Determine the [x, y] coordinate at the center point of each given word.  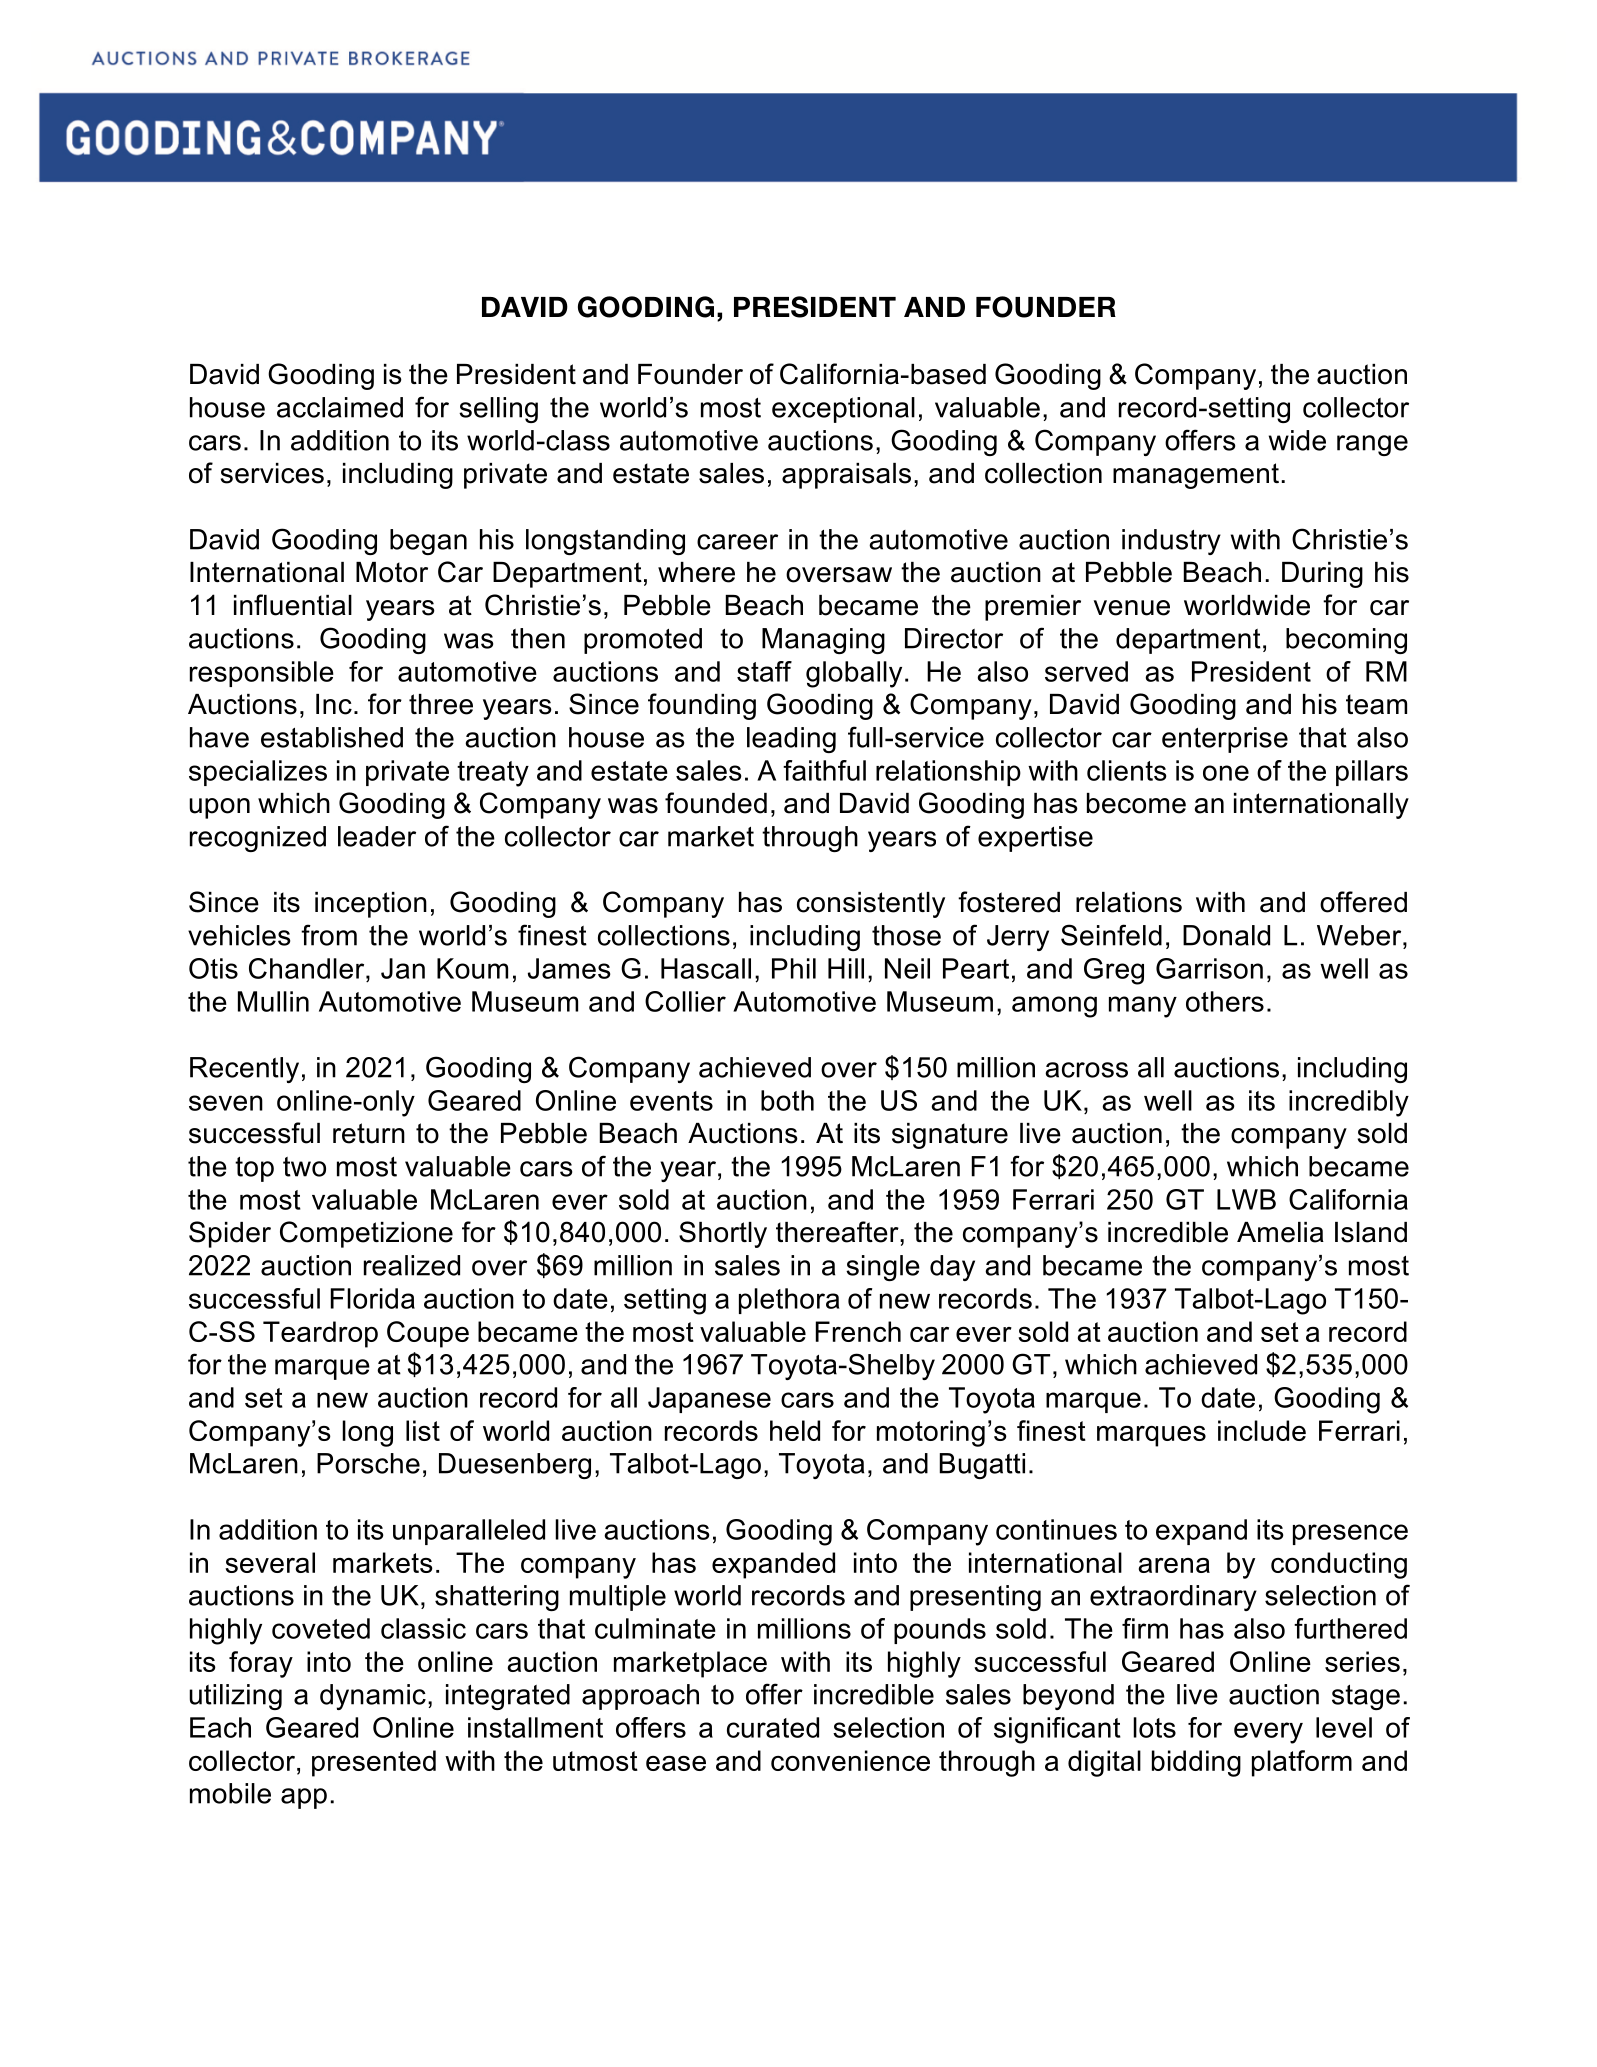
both [787, 1100]
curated [773, 1727]
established [332, 737]
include [1262, 1430]
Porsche [368, 1463]
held [795, 1430]
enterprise [1225, 740]
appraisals [846, 476]
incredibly [1349, 1103]
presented [374, 1763]
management [1196, 476]
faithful [824, 770]
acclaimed [340, 407]
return [369, 1133]
